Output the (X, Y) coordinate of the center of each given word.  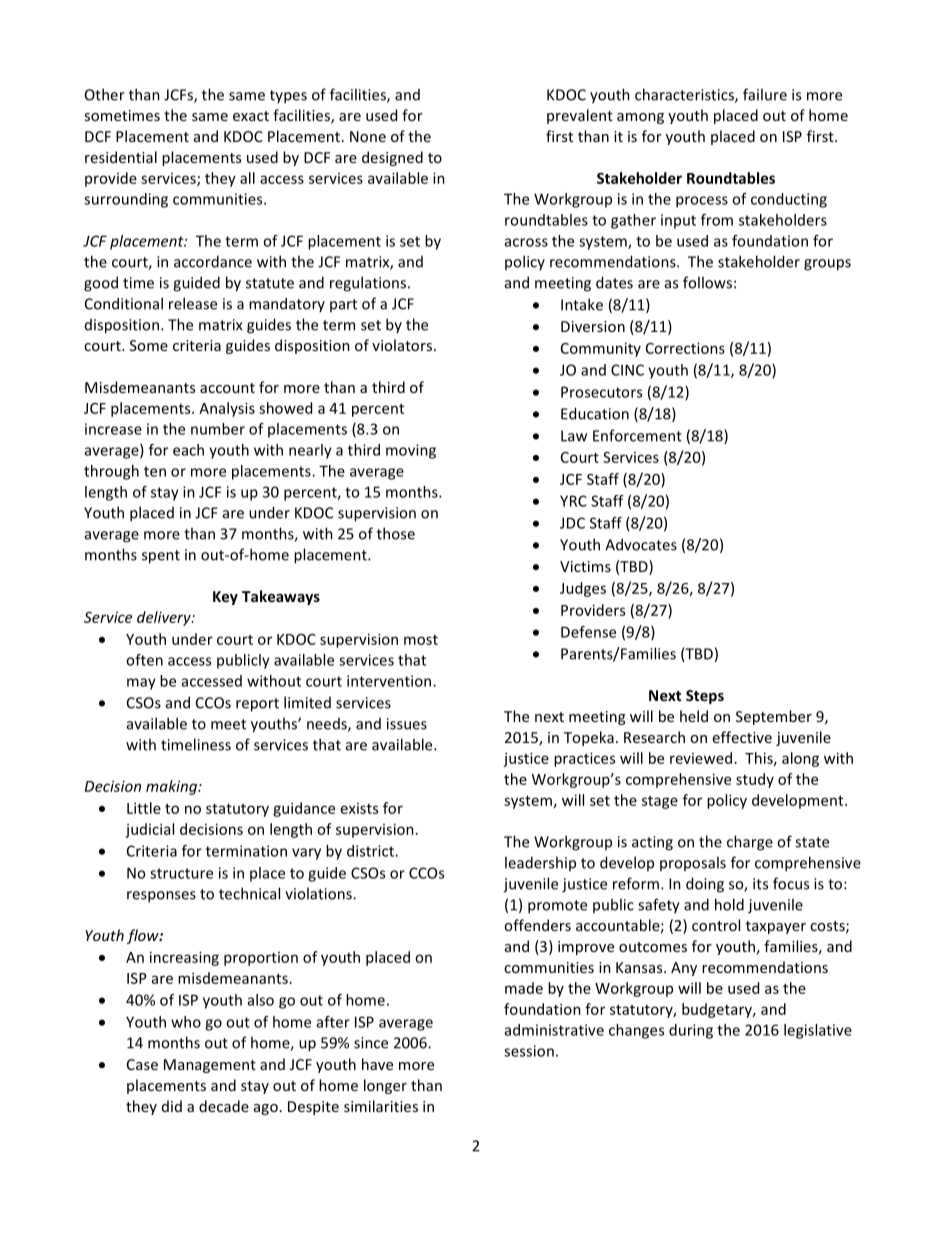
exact (251, 116)
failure (765, 94)
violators (402, 345)
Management (210, 1066)
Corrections (685, 348)
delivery (165, 618)
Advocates (641, 544)
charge (750, 843)
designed (392, 158)
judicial (149, 830)
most (421, 640)
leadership (540, 863)
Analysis (227, 409)
